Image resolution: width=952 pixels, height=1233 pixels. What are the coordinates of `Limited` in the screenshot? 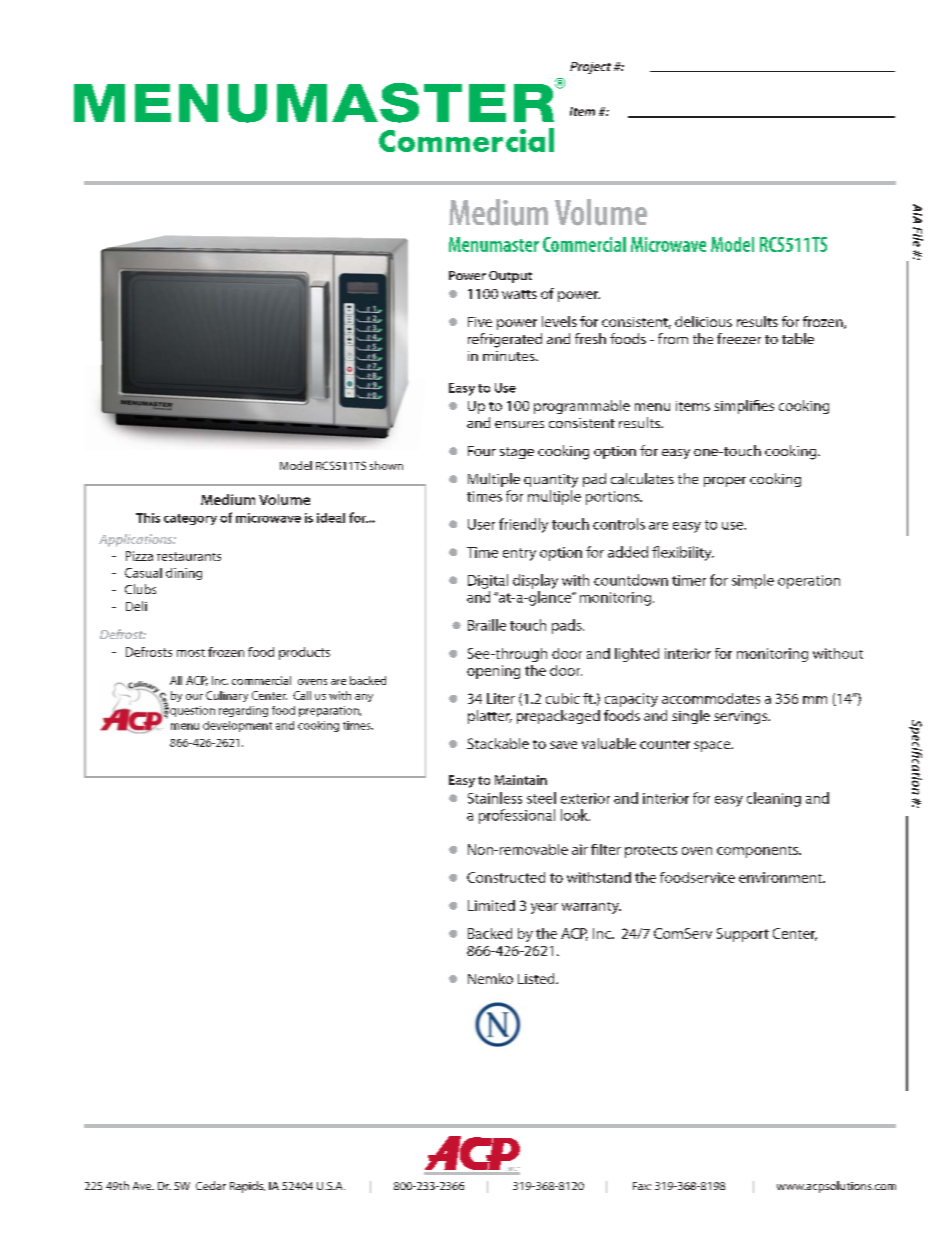 It's located at (491, 905).
